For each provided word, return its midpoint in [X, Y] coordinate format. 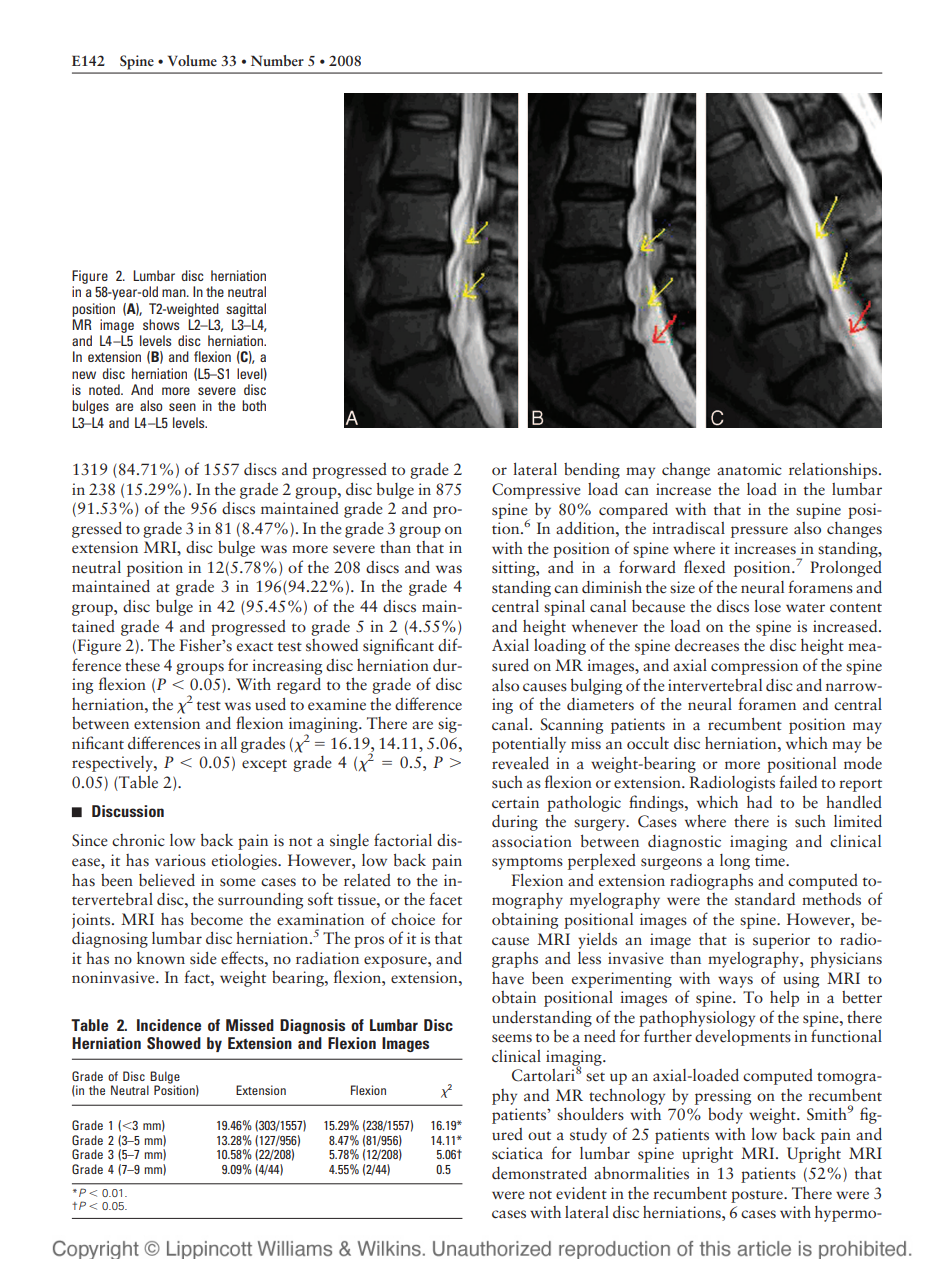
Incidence [169, 1025]
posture [758, 1196]
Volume [192, 60]
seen [182, 407]
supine [818, 511]
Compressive [536, 491]
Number [277, 60]
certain [515, 802]
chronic [138, 840]
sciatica [517, 1153]
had [759, 802]
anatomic [749, 469]
